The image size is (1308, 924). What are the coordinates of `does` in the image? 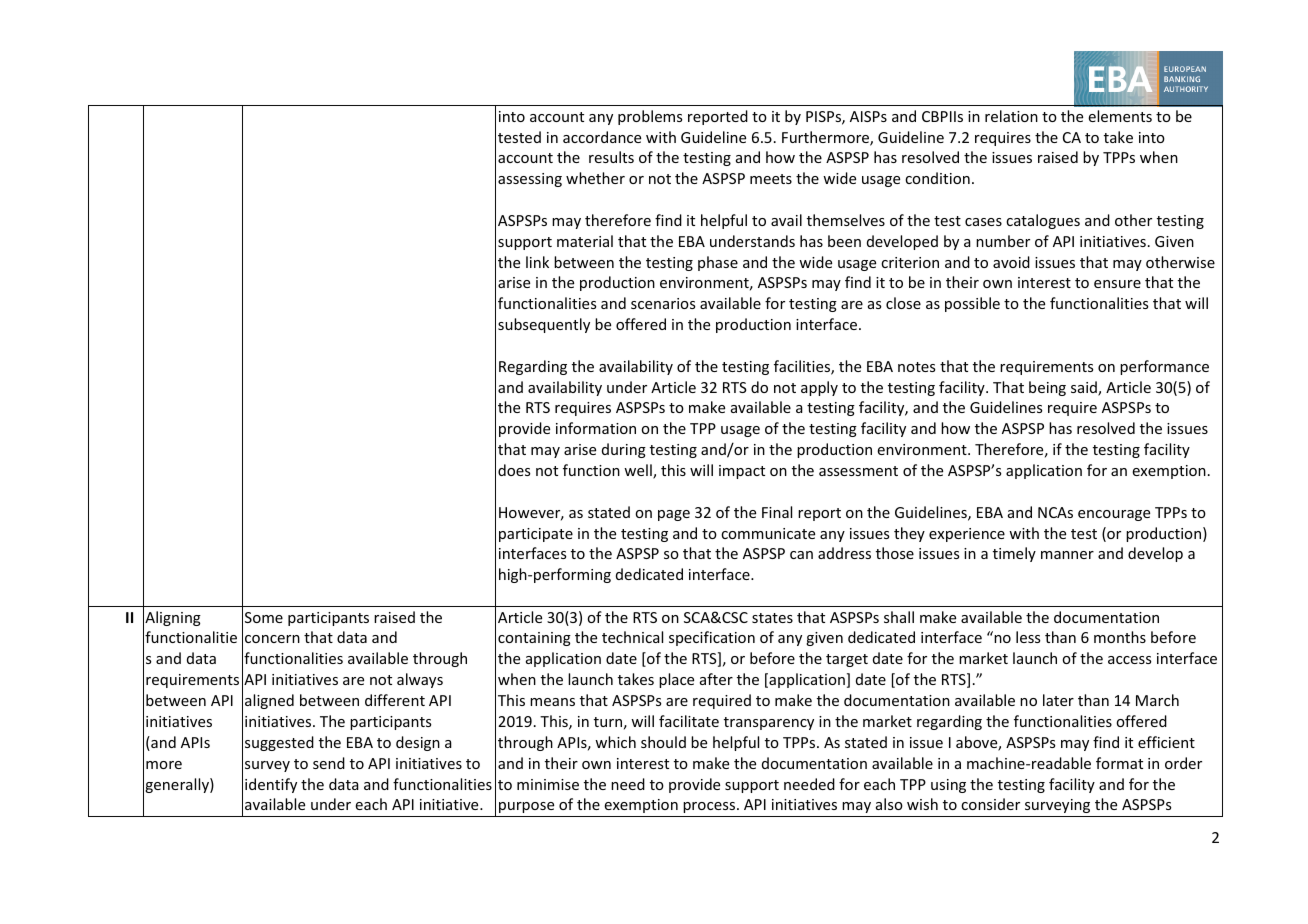 It's located at (514, 470).
